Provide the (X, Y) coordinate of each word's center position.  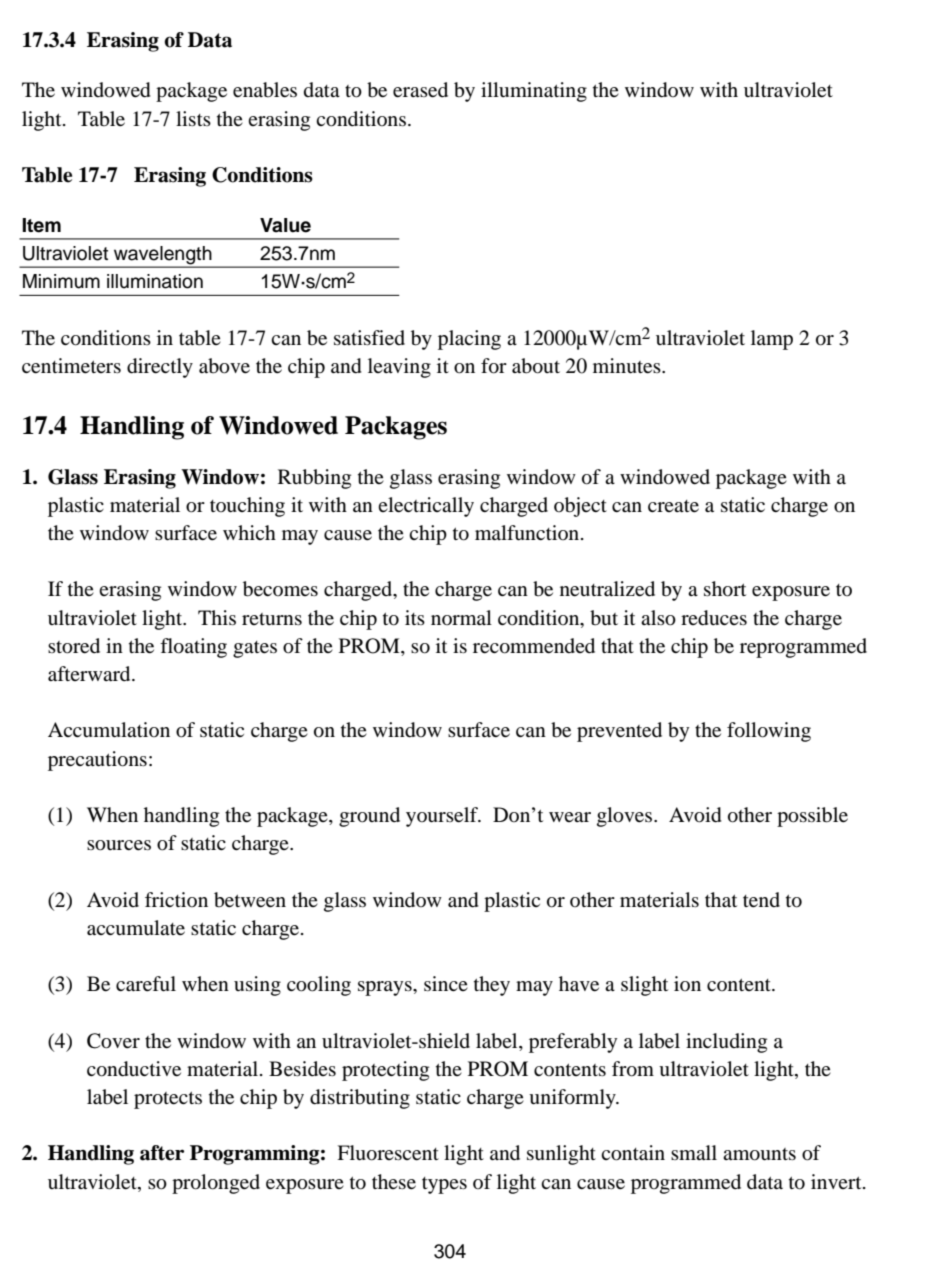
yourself (443, 817)
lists (193, 118)
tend (761, 900)
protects (168, 1100)
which (249, 532)
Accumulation (109, 730)
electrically (426, 507)
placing (469, 340)
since (446, 983)
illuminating (534, 92)
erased (420, 90)
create (673, 506)
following (769, 732)
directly (160, 368)
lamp (772, 340)
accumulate (136, 928)
